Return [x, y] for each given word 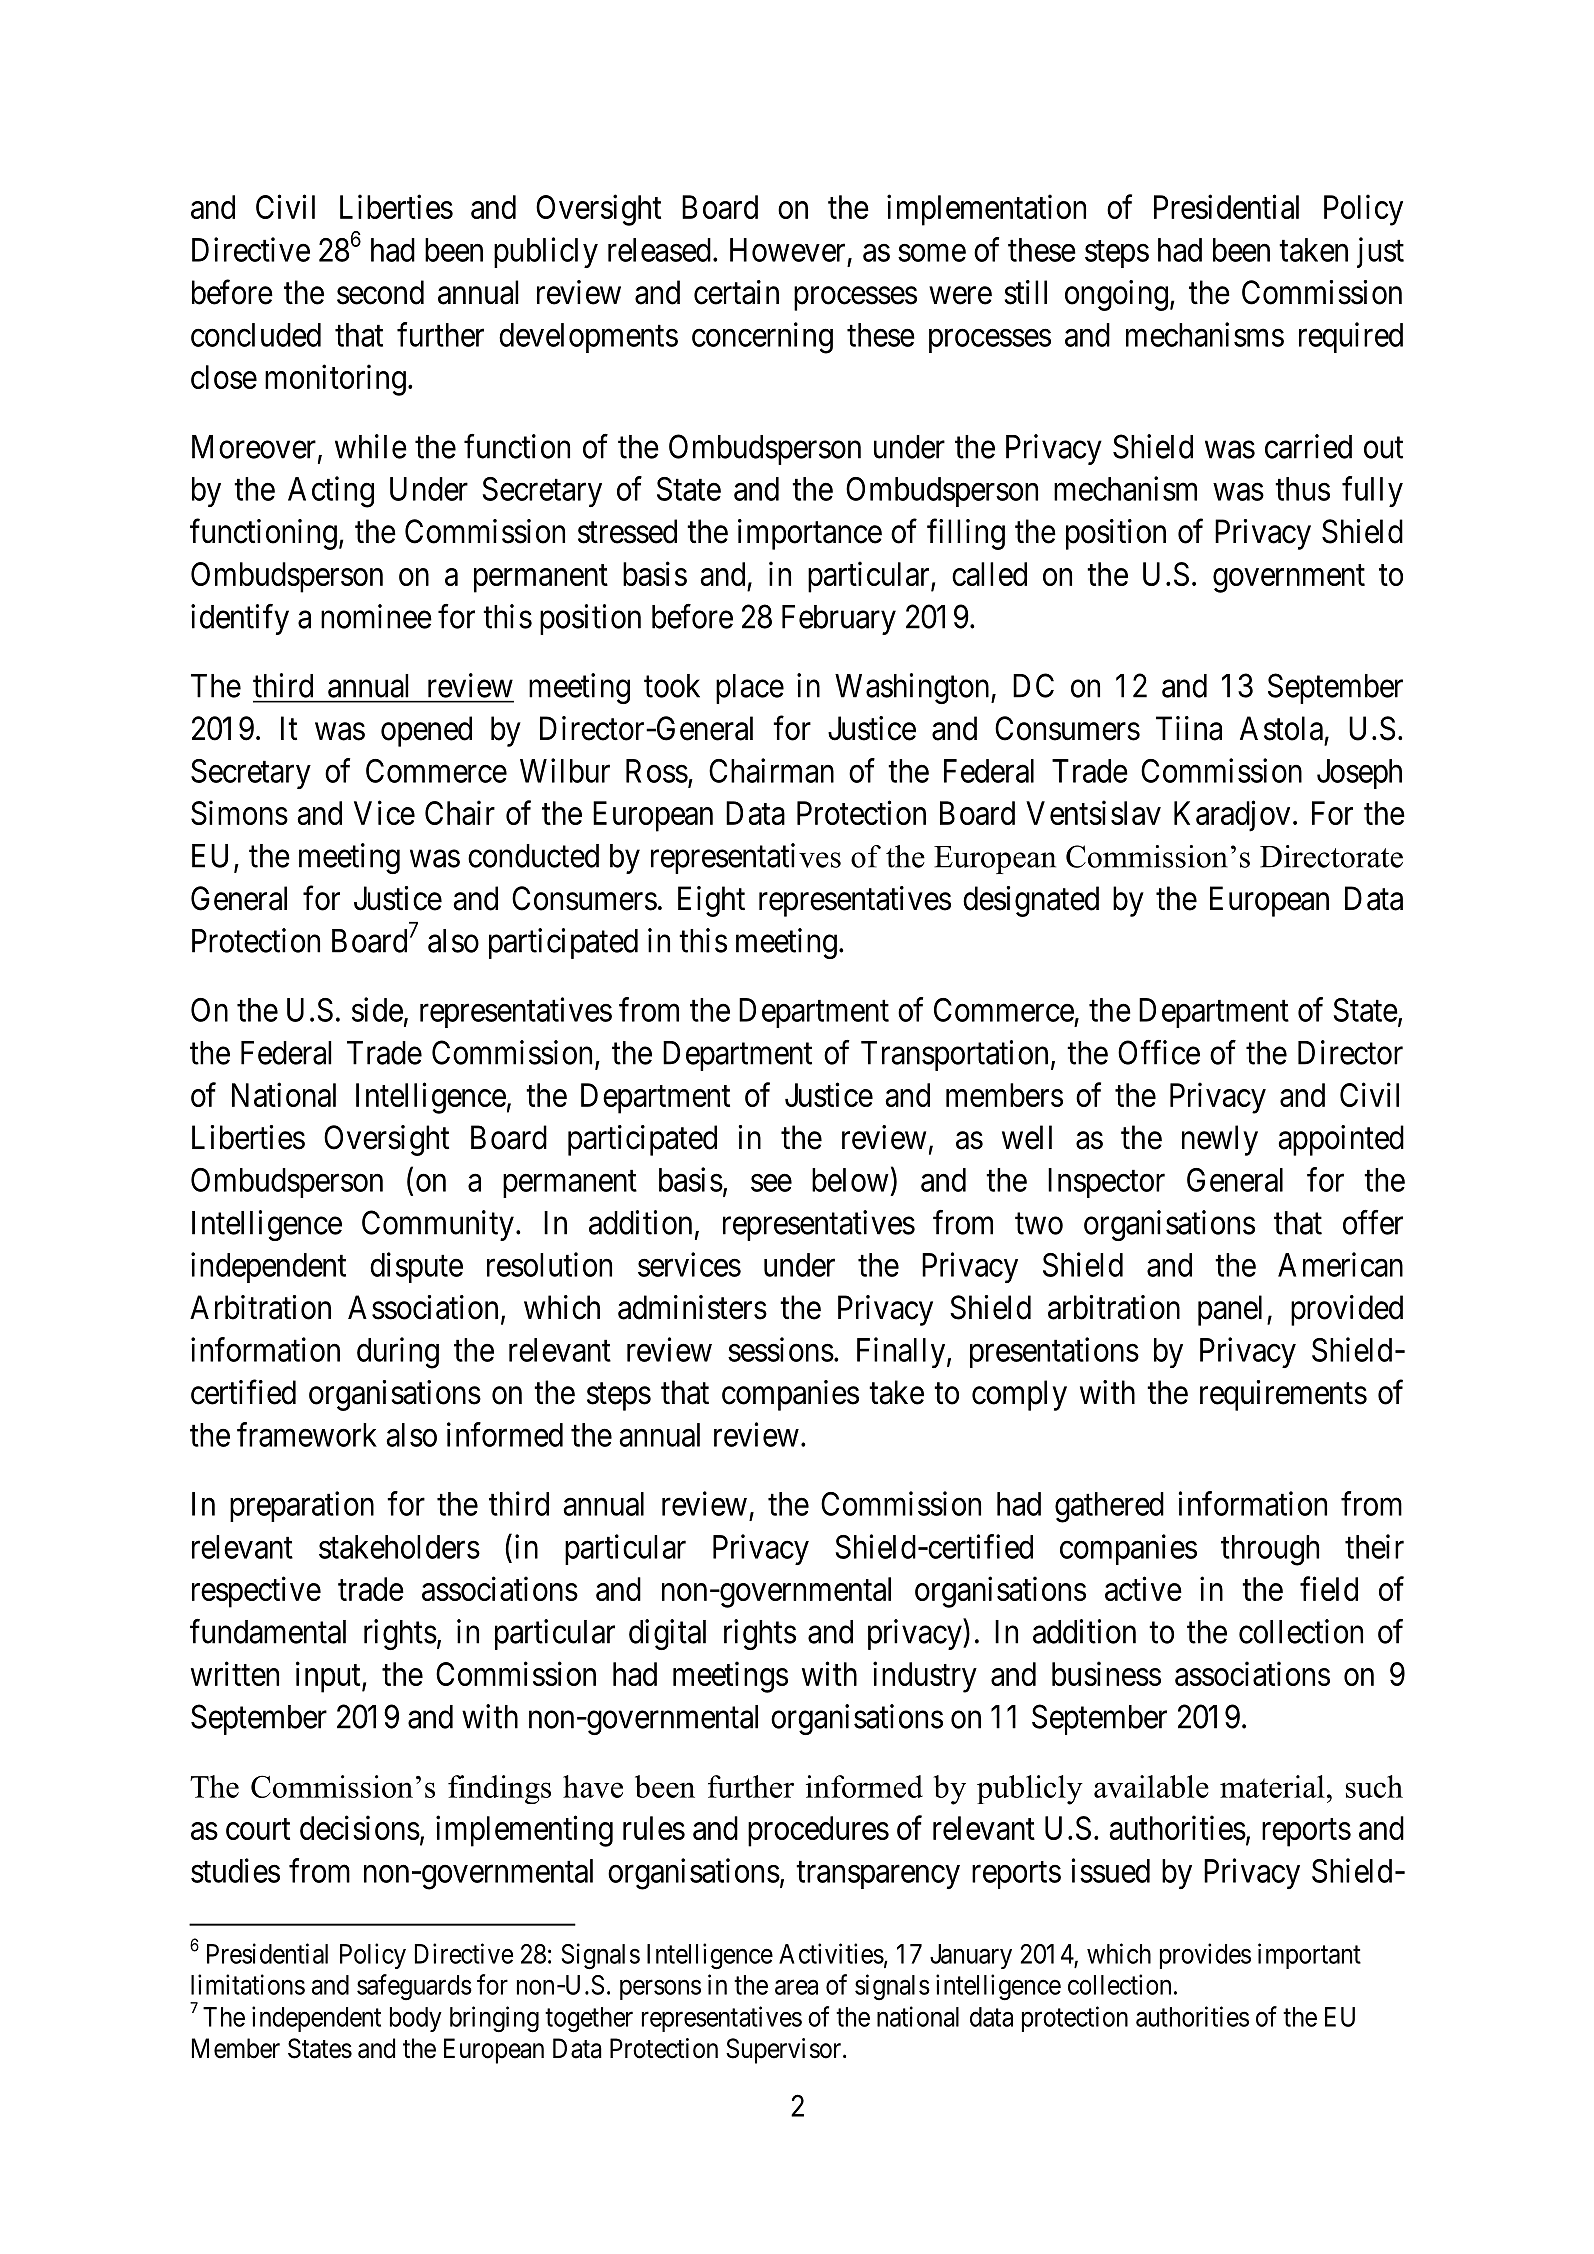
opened [426, 731]
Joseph [1359, 774]
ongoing [1116, 295]
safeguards [414, 1987]
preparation [302, 1506]
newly [1220, 1140]
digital [667, 1634]
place [750, 689]
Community [438, 1225]
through [1270, 1550]
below [850, 1180]
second [380, 292]
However [787, 250]
